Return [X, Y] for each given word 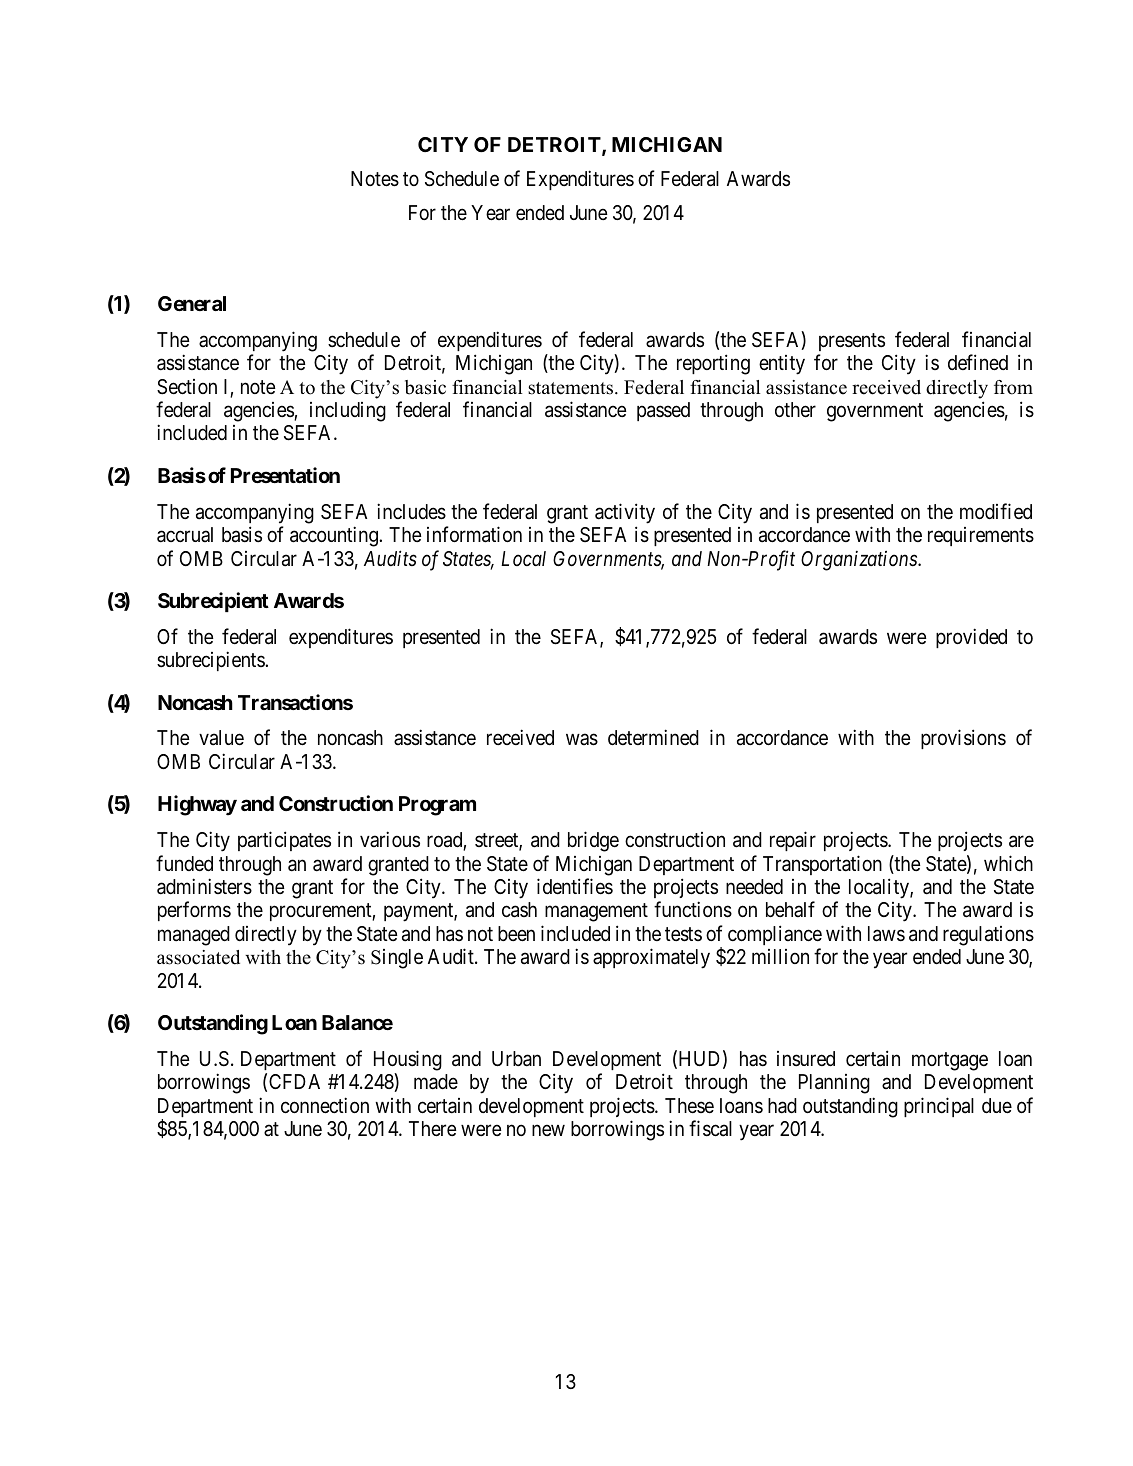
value [221, 738]
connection [325, 1105]
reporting [713, 364]
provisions [963, 739]
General [192, 303]
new [548, 1130]
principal [939, 1107]
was [582, 740]
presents [852, 342]
